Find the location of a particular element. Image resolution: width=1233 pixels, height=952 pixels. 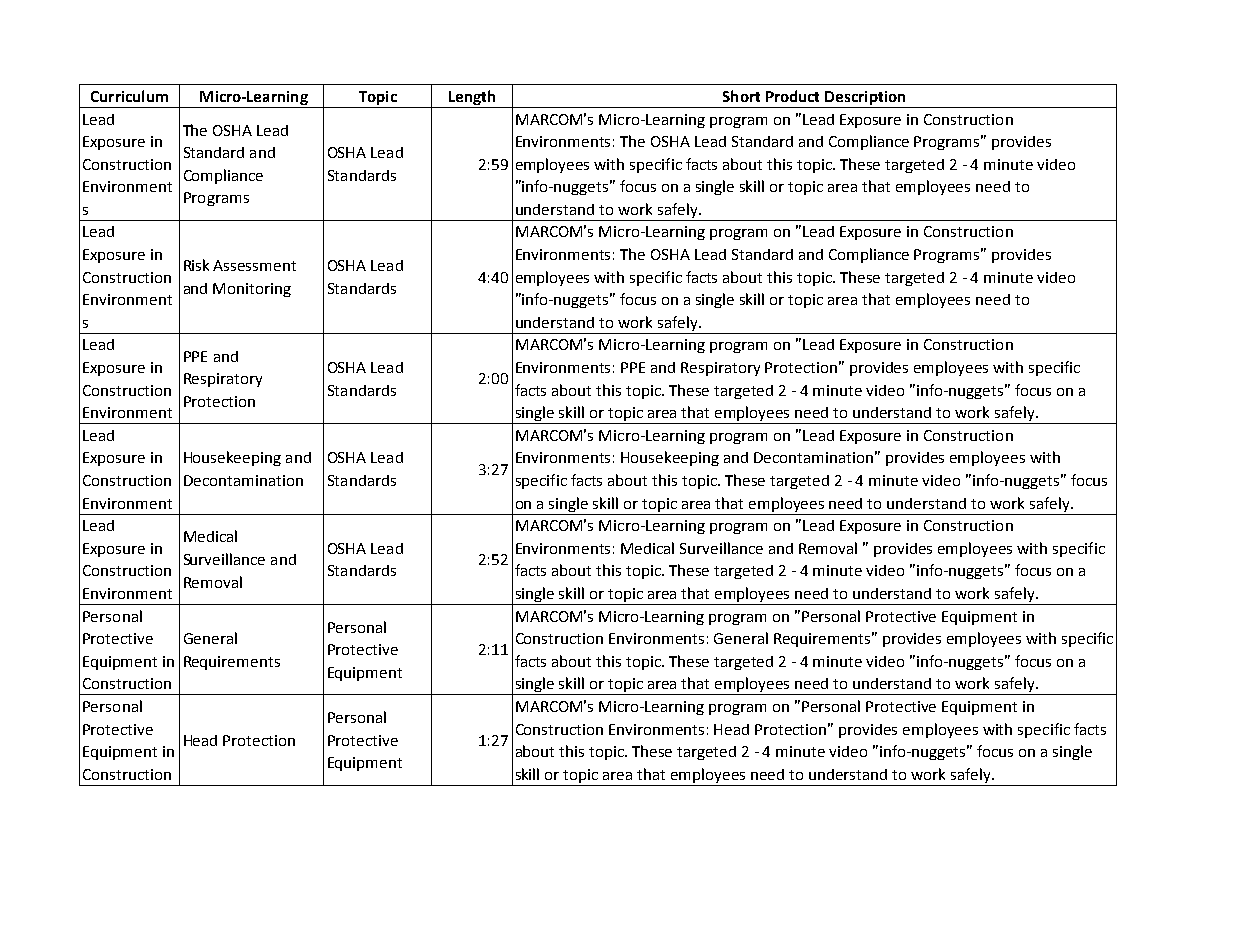

Curriculum is located at coordinates (129, 96).
